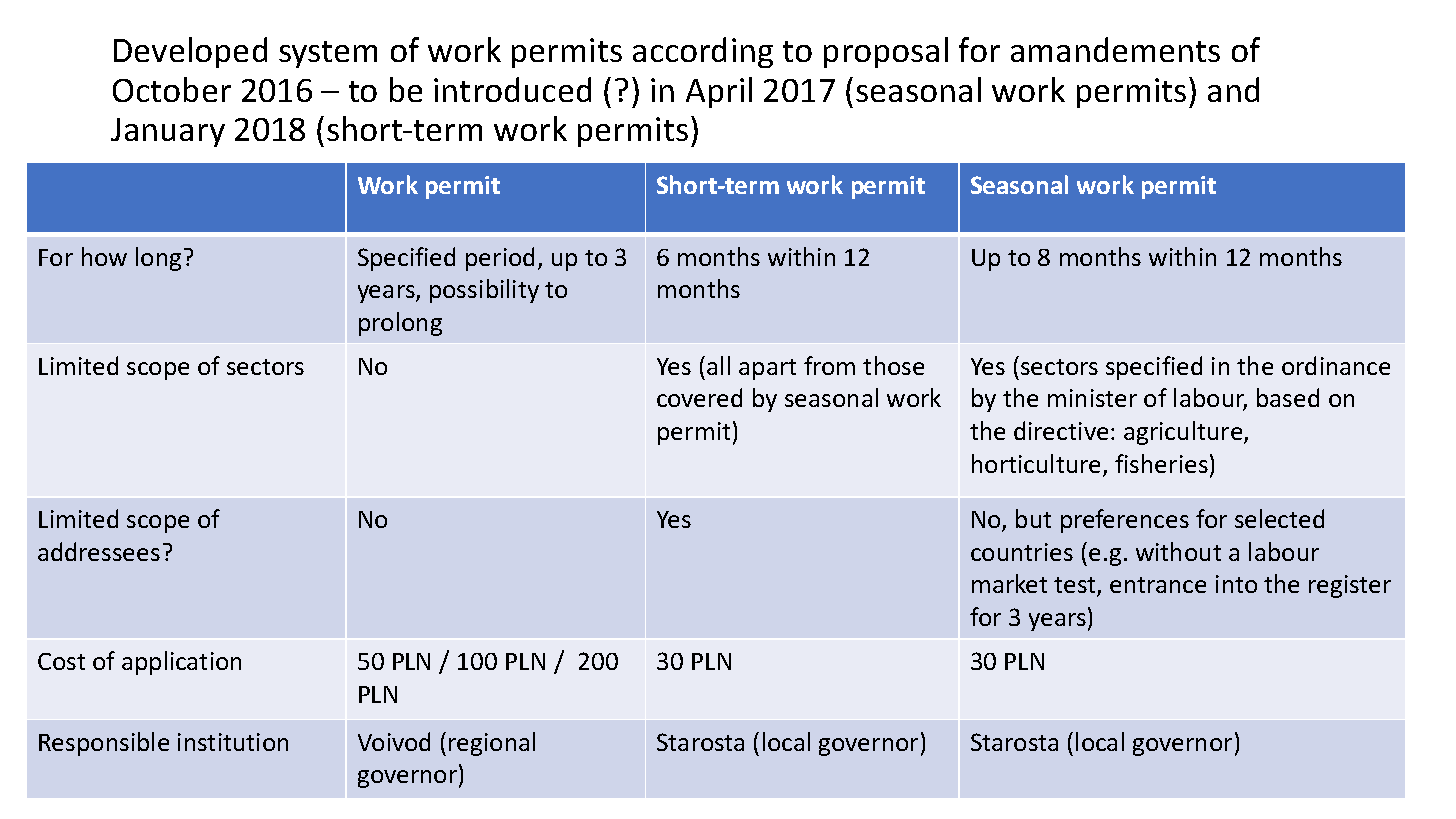  What do you see at coordinates (1336, 365) in the page?
I see `ordinance` at bounding box center [1336, 365].
